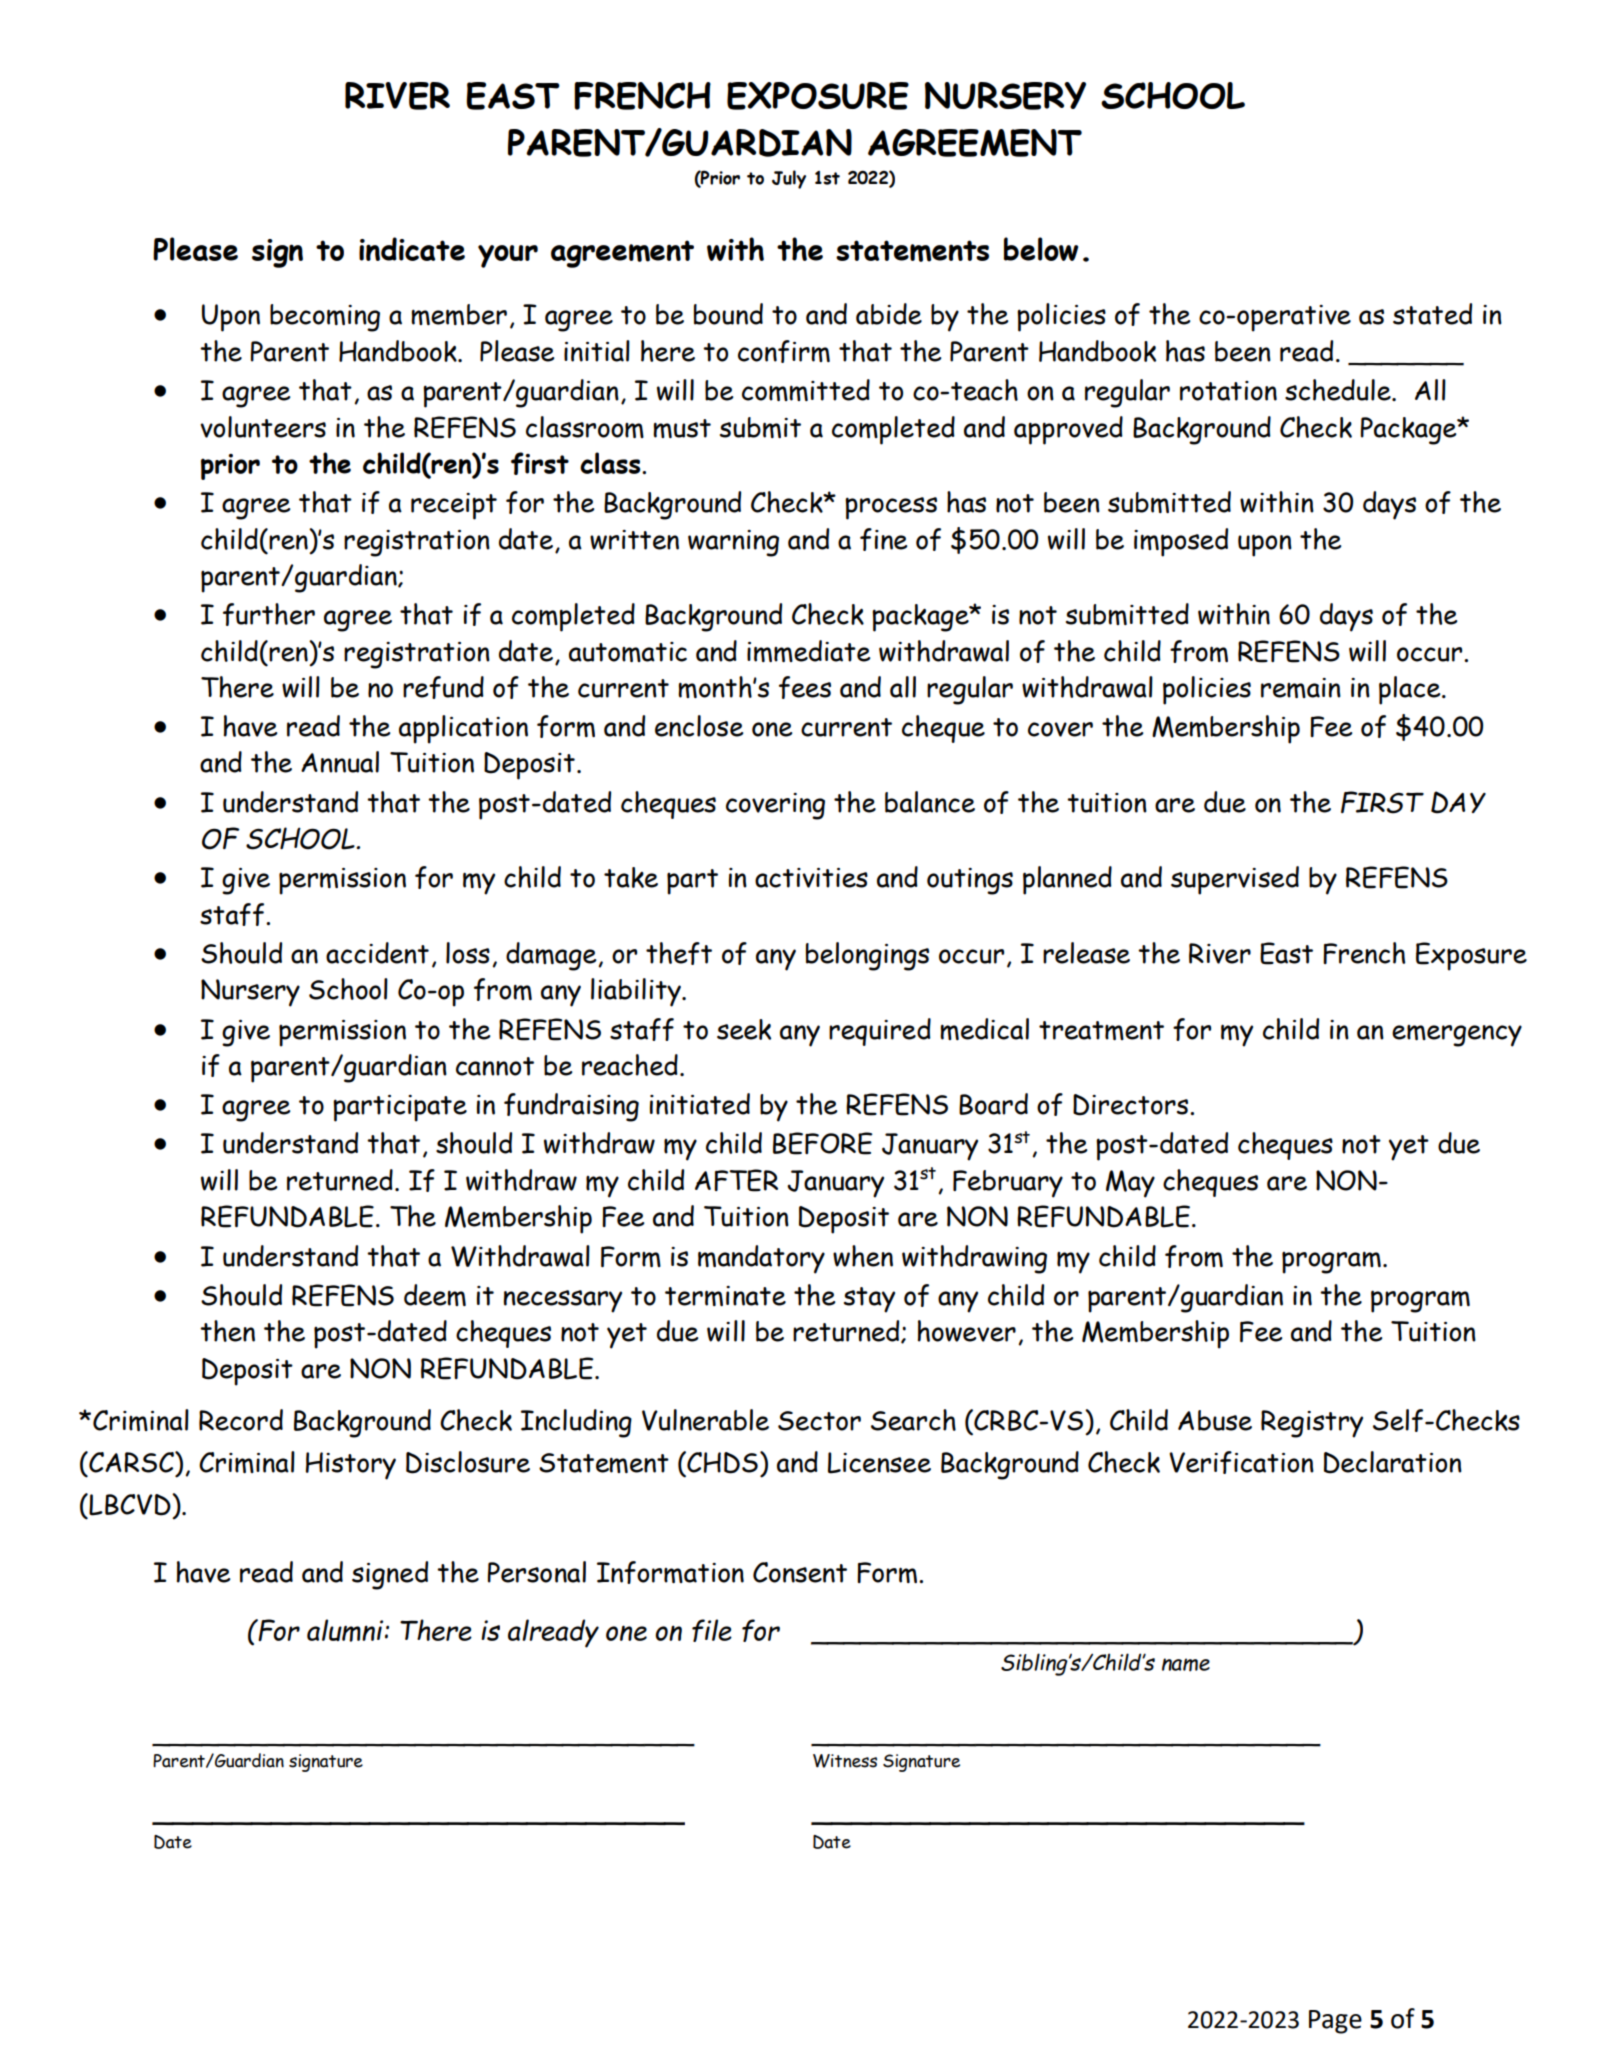  Describe the element at coordinates (712, 1630) in the image. I see `file` at that location.
